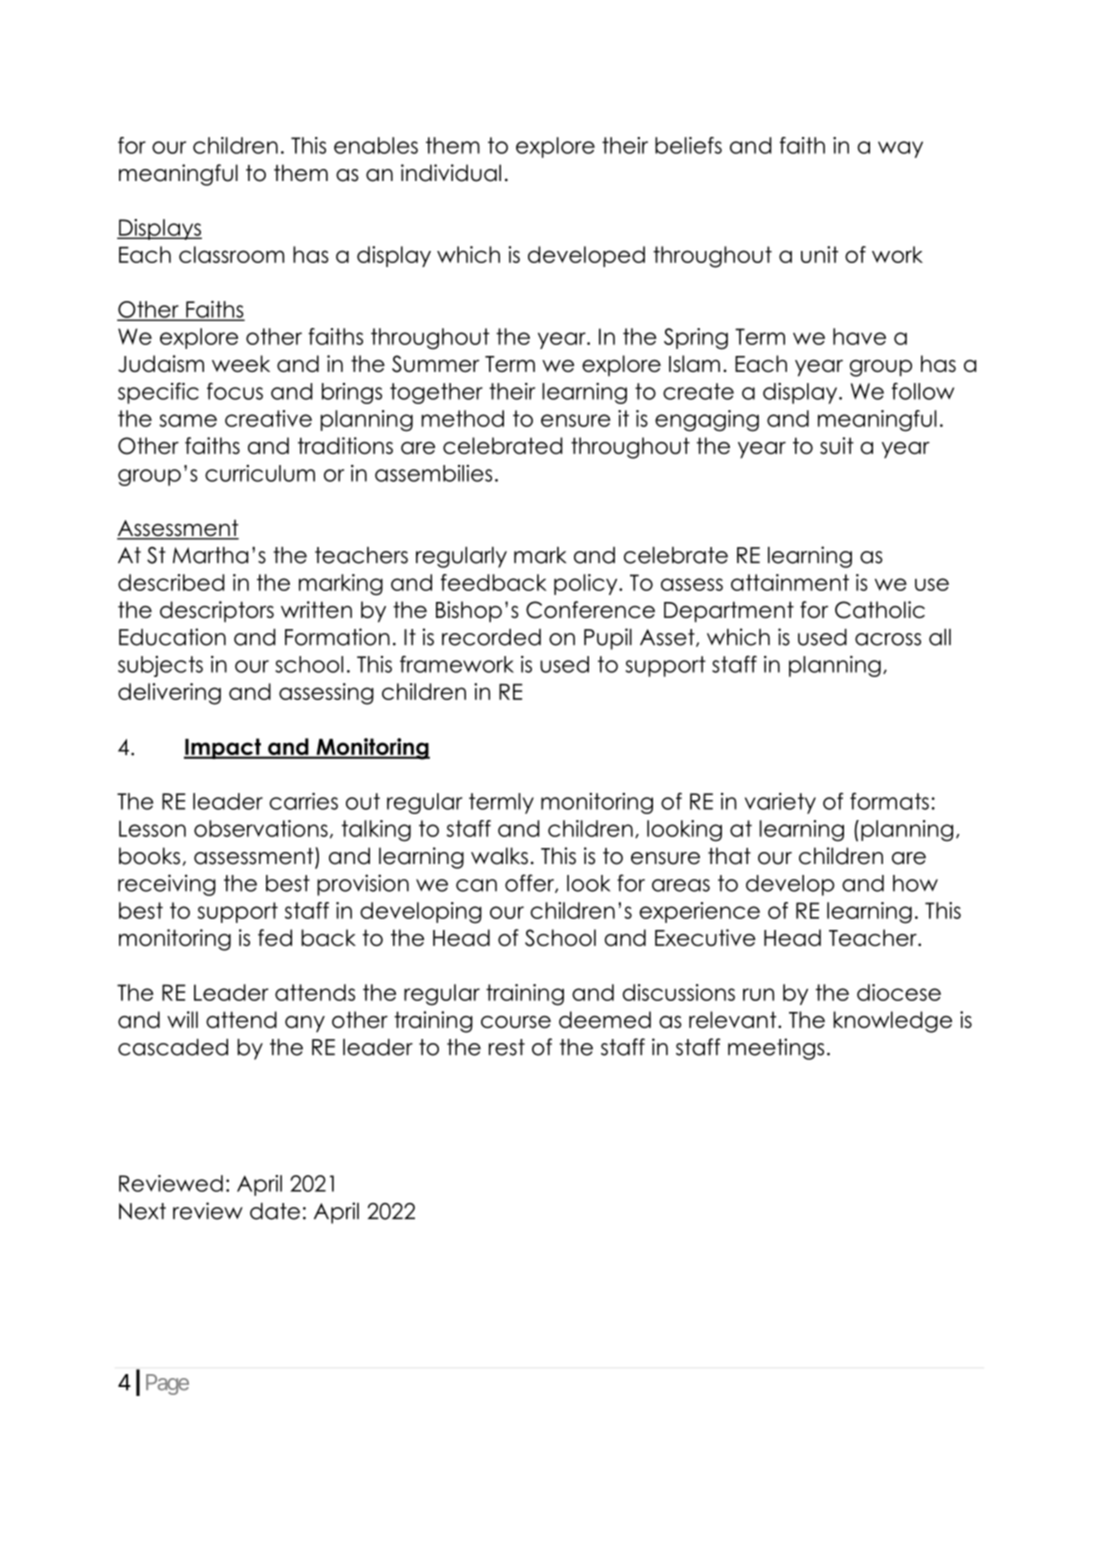 The width and height of the screenshot is (1099, 1554). What do you see at coordinates (231, 254) in the screenshot?
I see `classroom` at bounding box center [231, 254].
